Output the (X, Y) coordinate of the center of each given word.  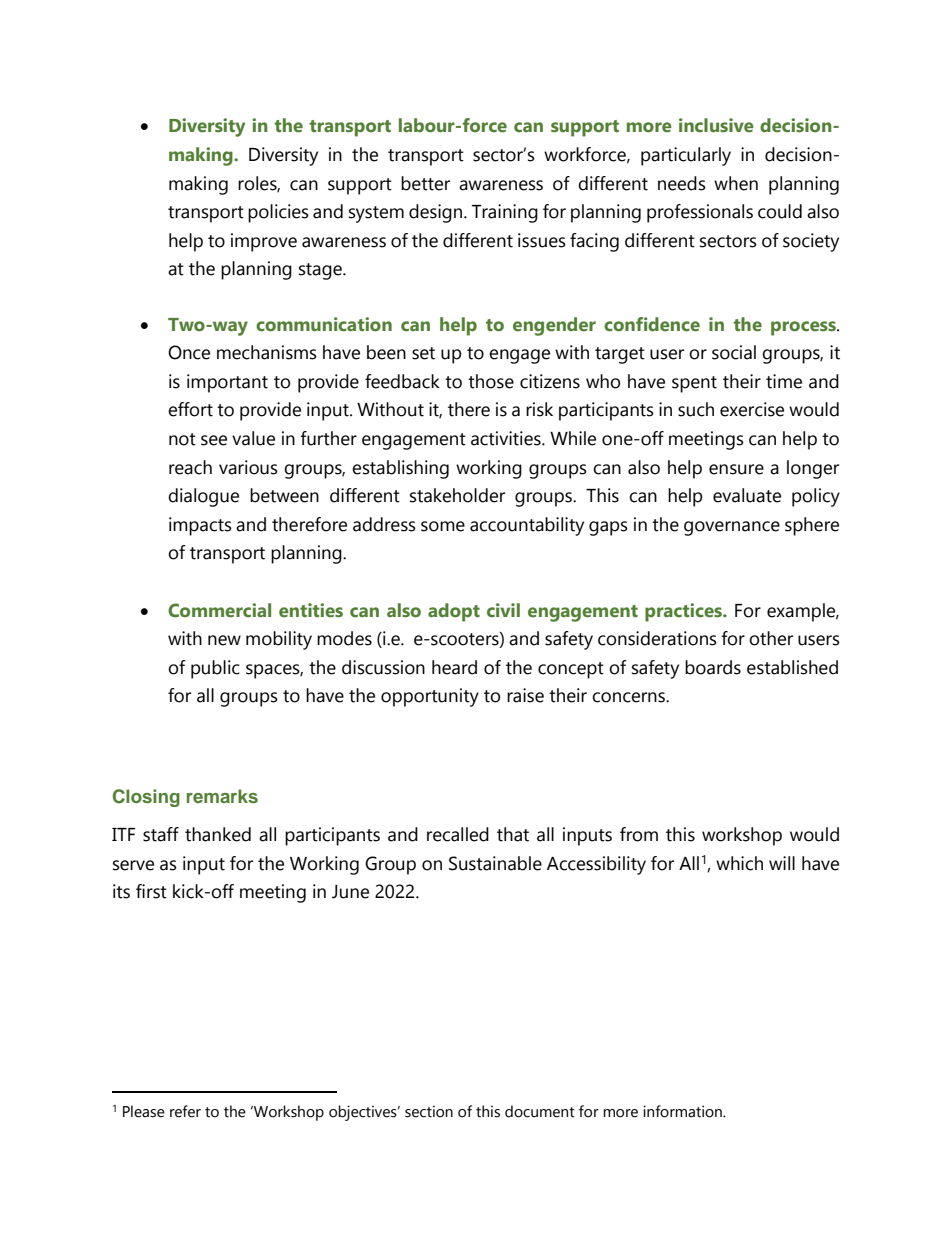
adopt (454, 612)
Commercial (219, 610)
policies (278, 213)
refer (185, 1111)
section (429, 1111)
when (736, 183)
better (425, 183)
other (771, 638)
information (683, 1111)
